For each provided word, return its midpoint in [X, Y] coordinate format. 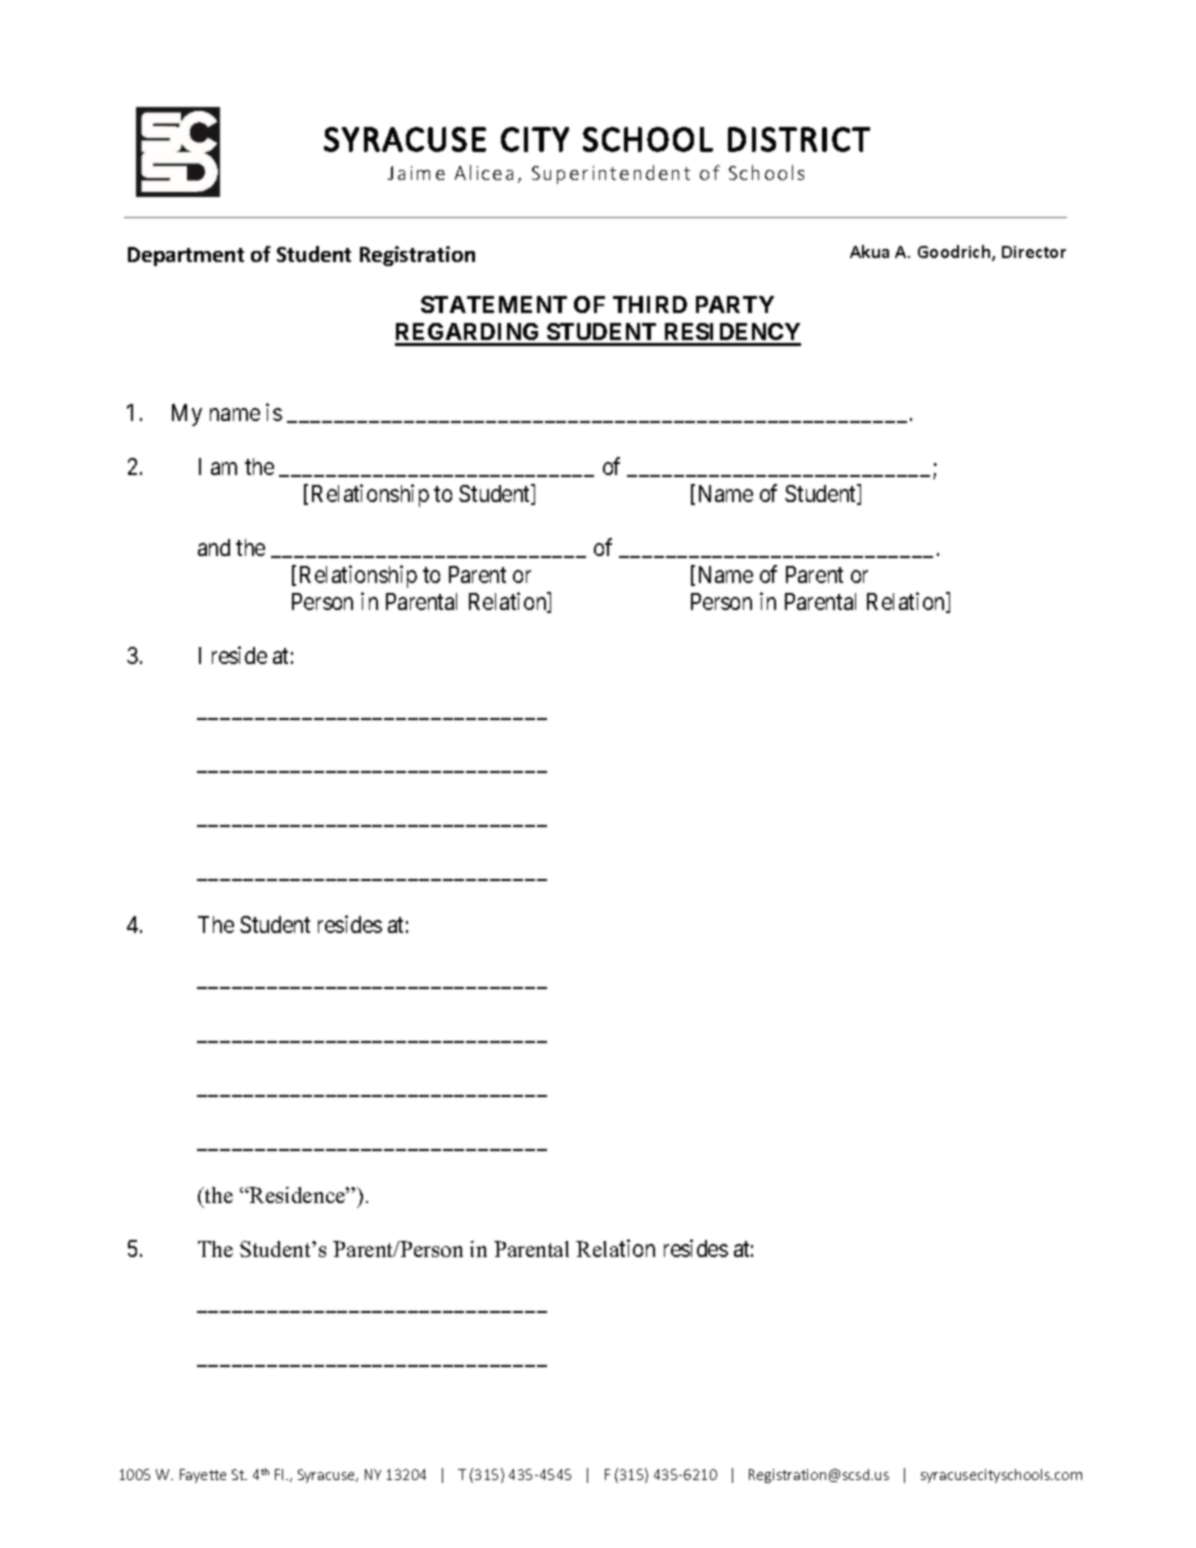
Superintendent [611, 174]
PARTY [735, 304]
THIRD [650, 304]
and [214, 547]
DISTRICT [799, 139]
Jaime [416, 173]
